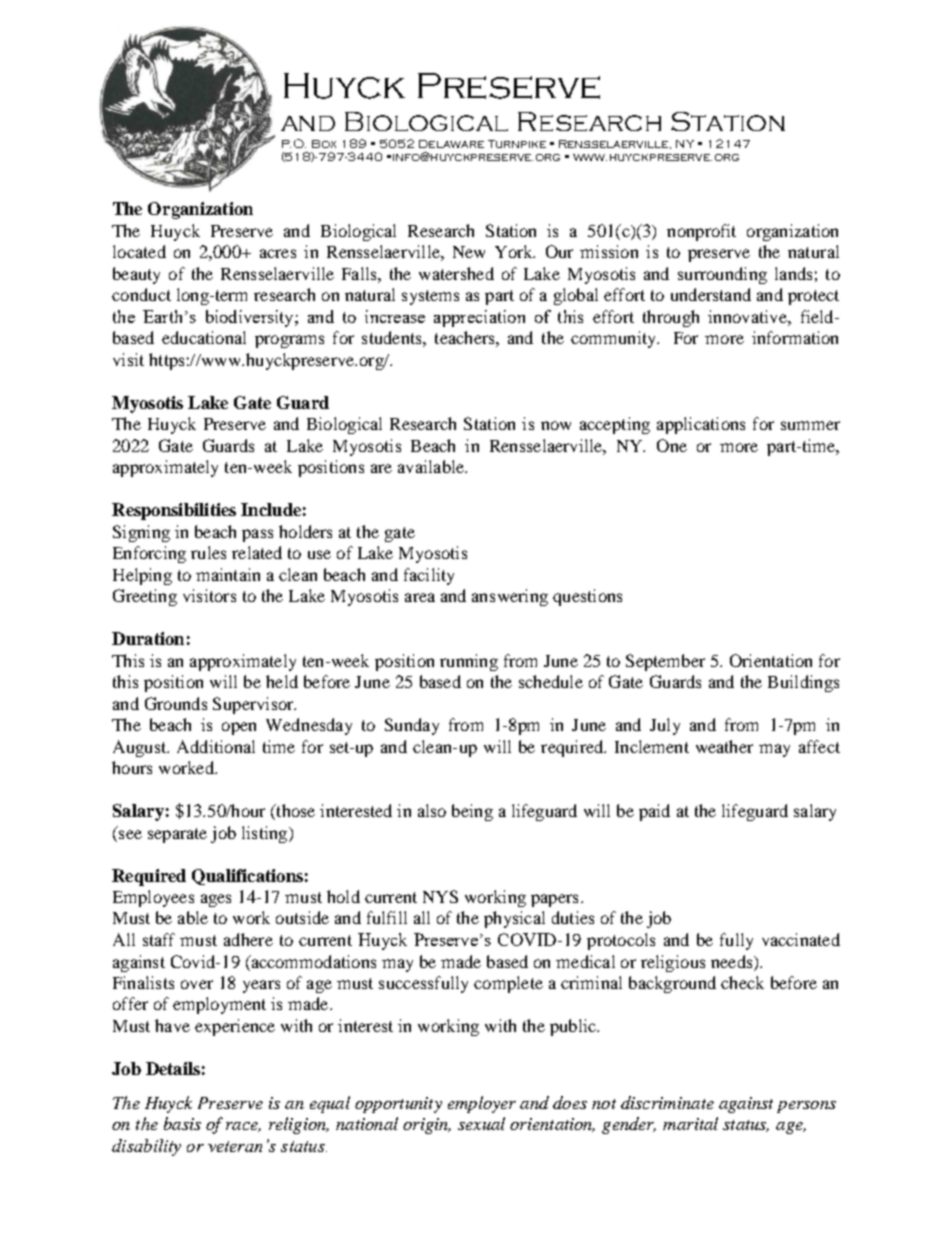 Image resolution: width=952 pixels, height=1233 pixels. What do you see at coordinates (148, 638) in the screenshot?
I see `Duration` at bounding box center [148, 638].
